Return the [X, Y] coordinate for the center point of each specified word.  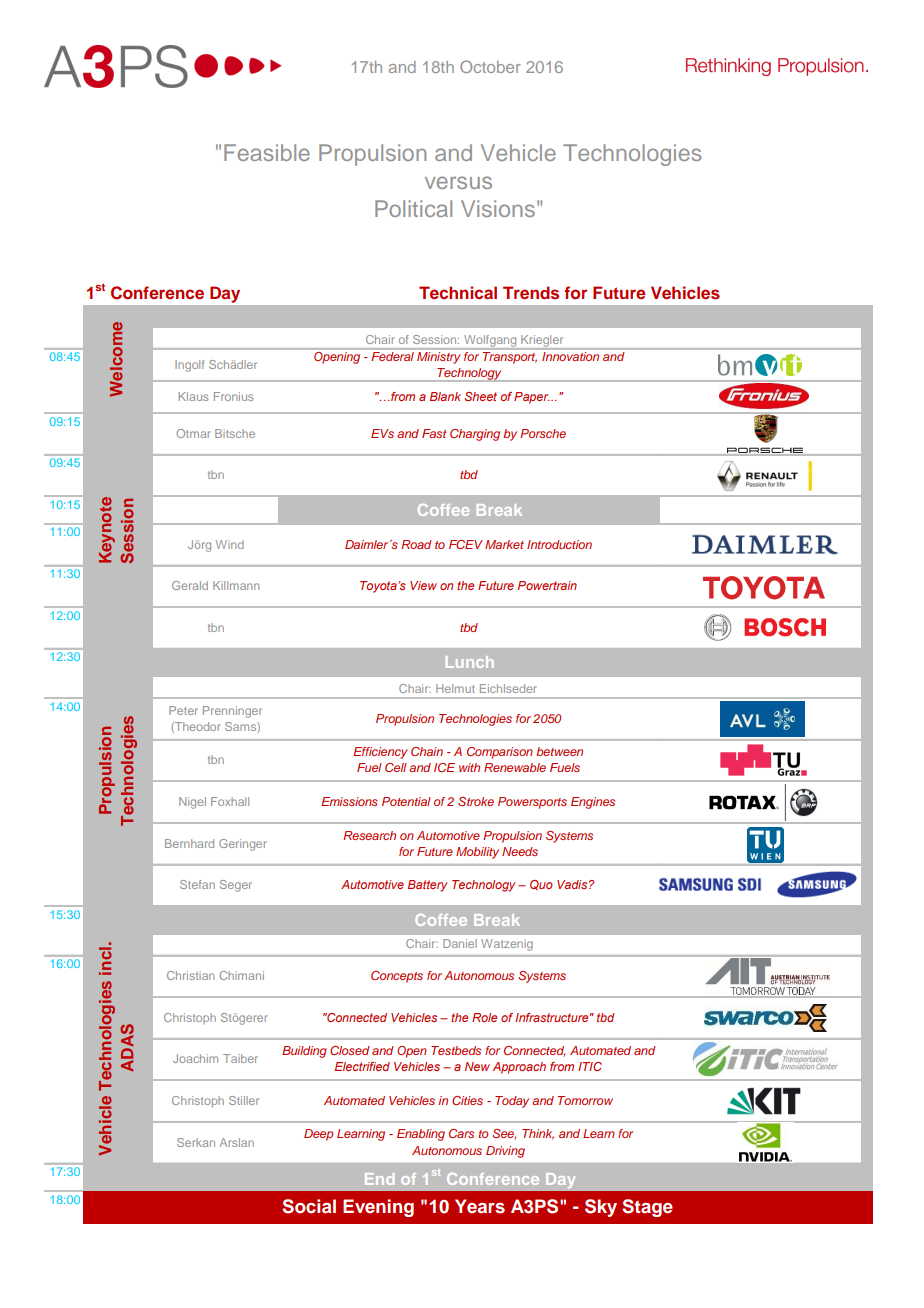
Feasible [267, 152]
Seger [236, 886]
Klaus [193, 396]
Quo [541, 885]
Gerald [190, 585]
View [423, 585]
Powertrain [547, 585]
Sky [601, 1208]
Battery [428, 886]
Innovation [571, 355]
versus [458, 182]
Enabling [421, 1135]
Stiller [244, 1100]
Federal [393, 355]
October [490, 66]
